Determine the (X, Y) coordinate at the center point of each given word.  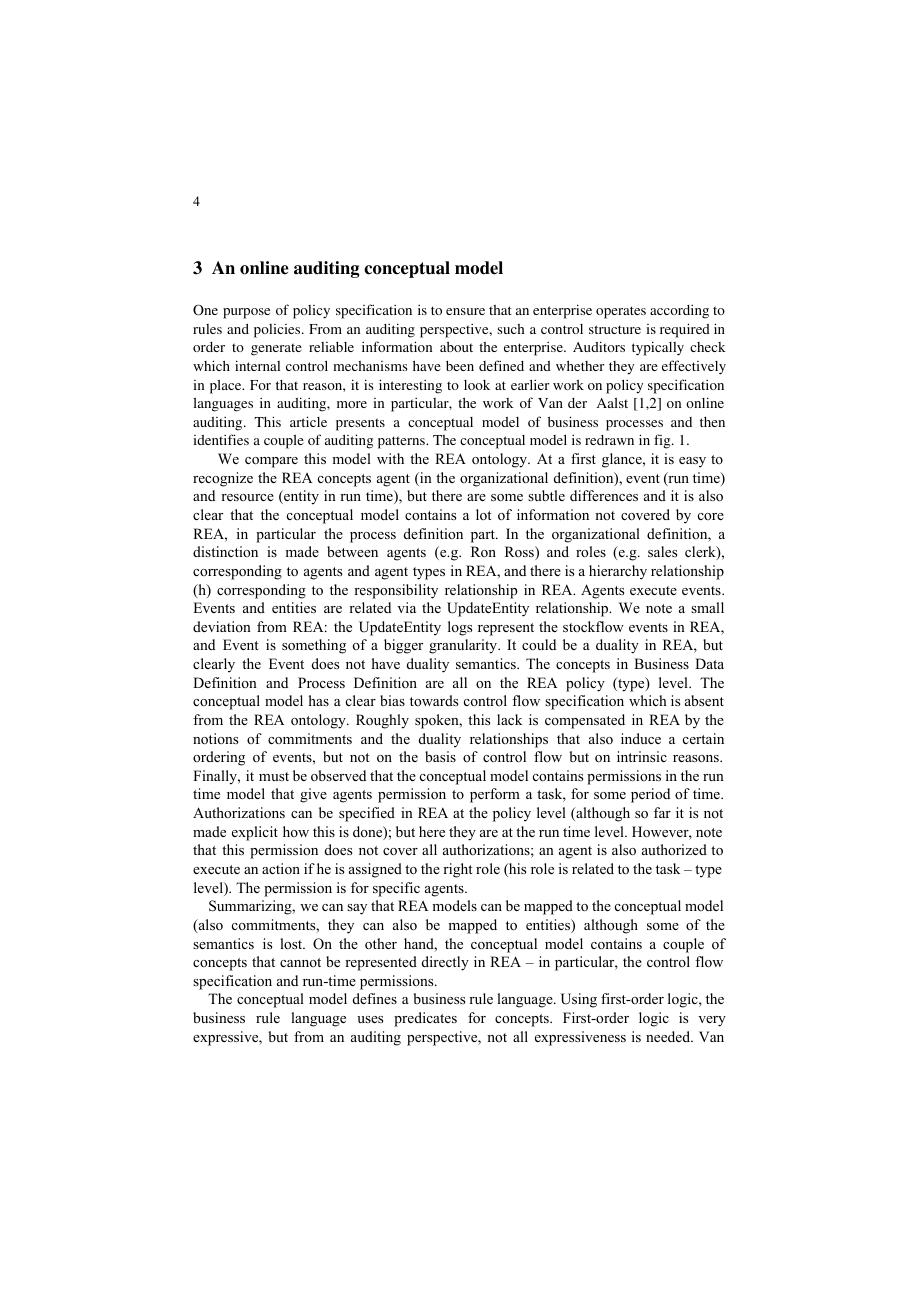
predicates (425, 1019)
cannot (300, 962)
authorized (674, 849)
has (319, 700)
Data (709, 663)
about (456, 347)
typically (658, 348)
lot (484, 514)
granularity (464, 646)
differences (604, 495)
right (458, 870)
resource (247, 497)
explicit (255, 833)
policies (278, 331)
